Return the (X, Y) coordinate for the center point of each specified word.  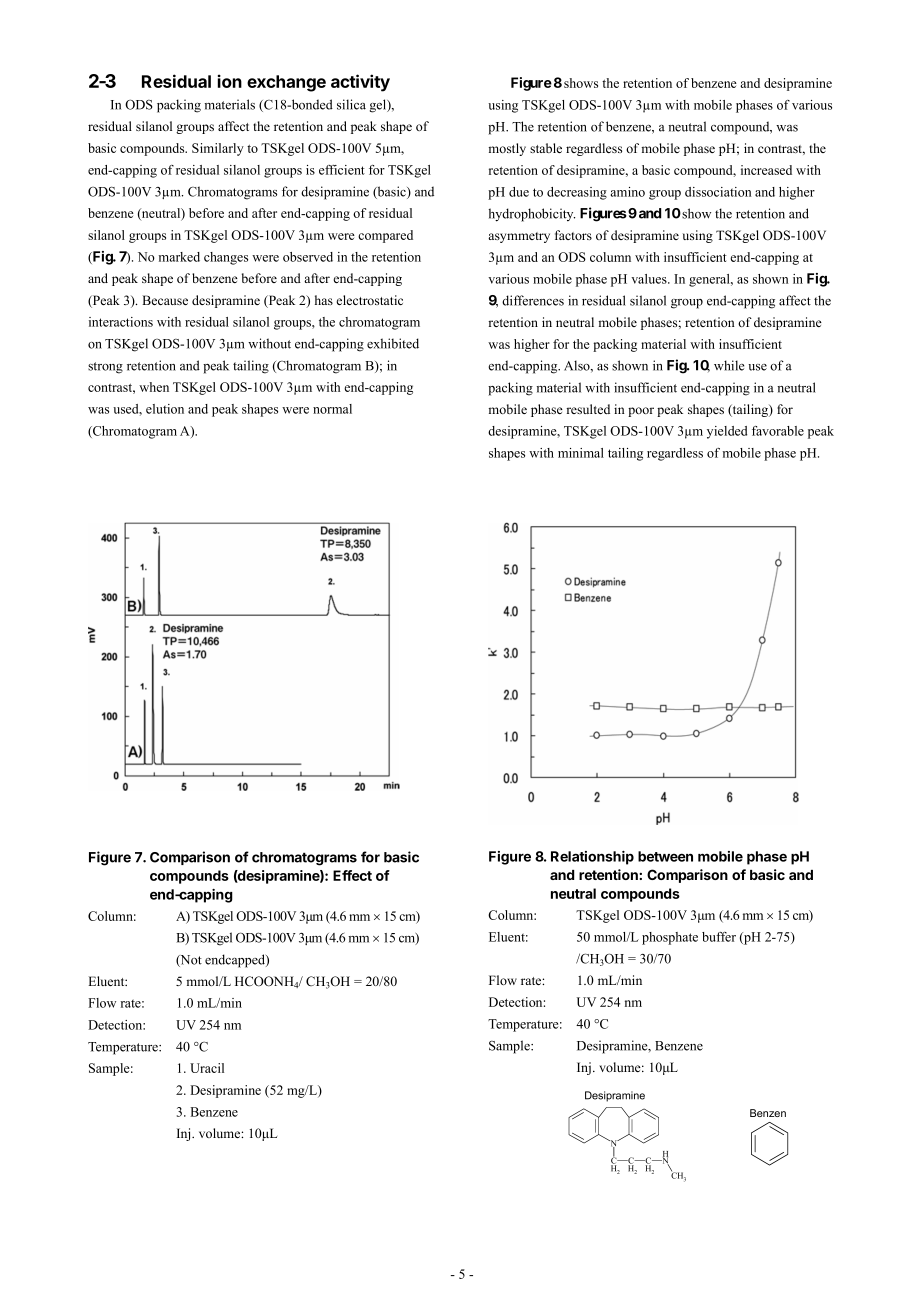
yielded (727, 432)
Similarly (218, 149)
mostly (507, 149)
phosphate (670, 938)
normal (332, 409)
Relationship (592, 858)
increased (766, 170)
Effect (352, 875)
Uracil (207, 1068)
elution (165, 409)
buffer (719, 937)
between (665, 856)
